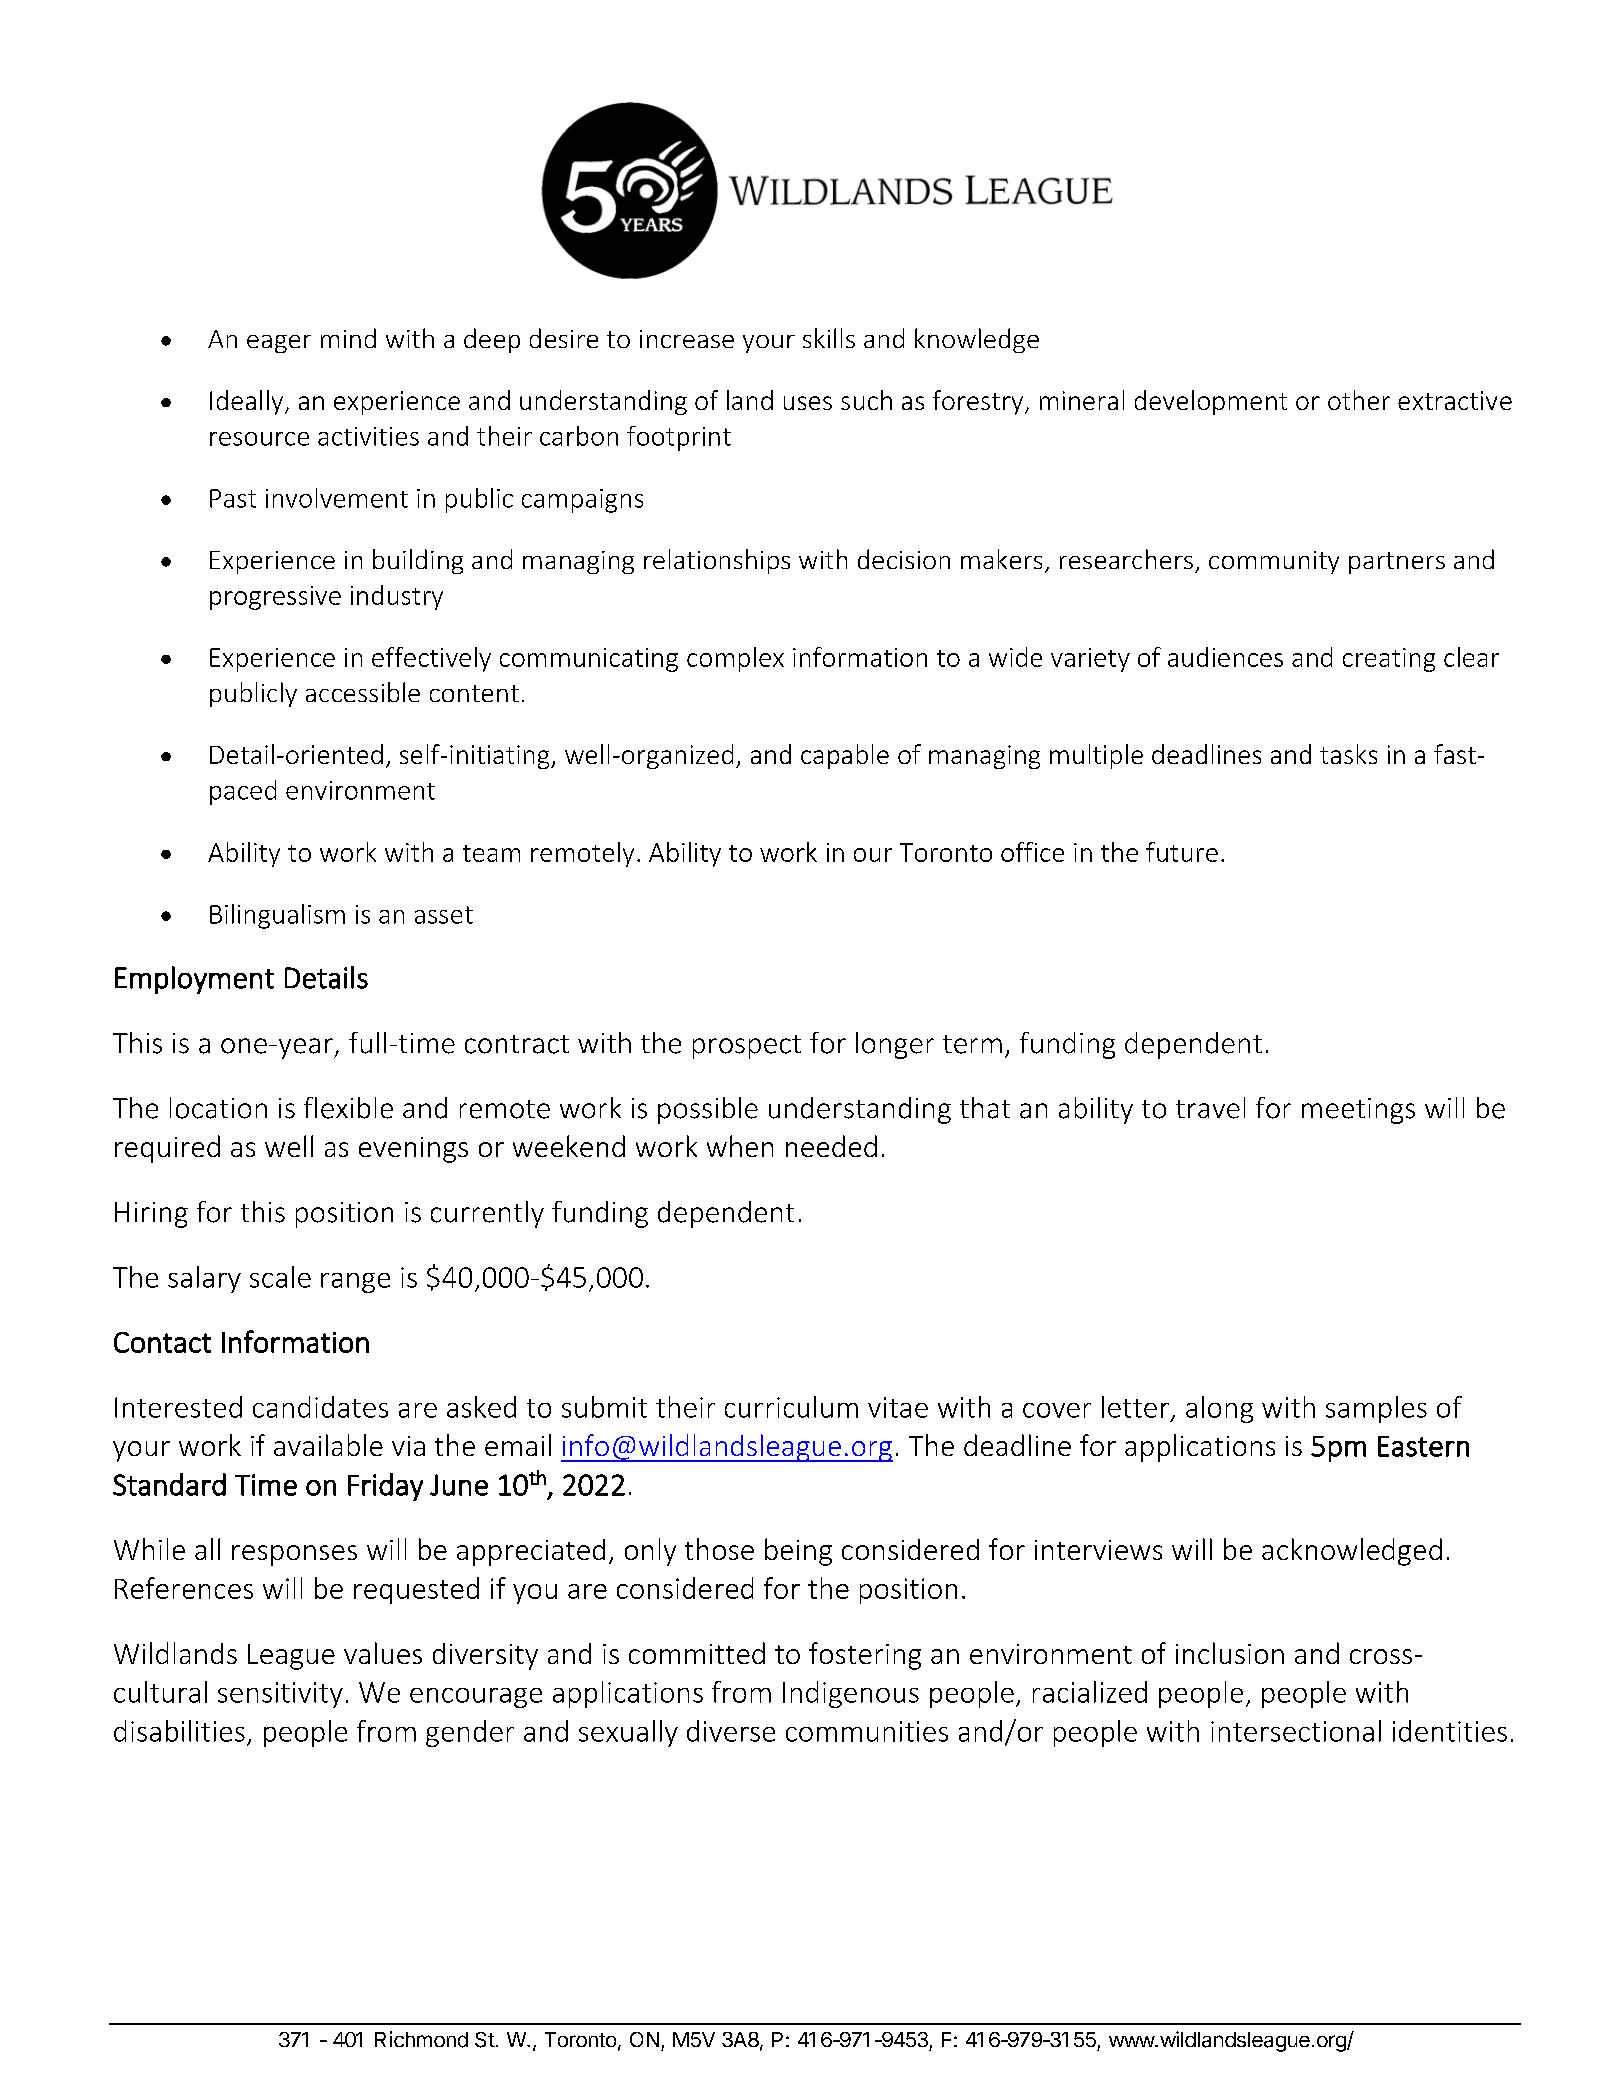 The height and width of the screenshot is (2093, 1617). Describe the element at coordinates (747, 1047) in the screenshot. I see `prospect` at that location.
